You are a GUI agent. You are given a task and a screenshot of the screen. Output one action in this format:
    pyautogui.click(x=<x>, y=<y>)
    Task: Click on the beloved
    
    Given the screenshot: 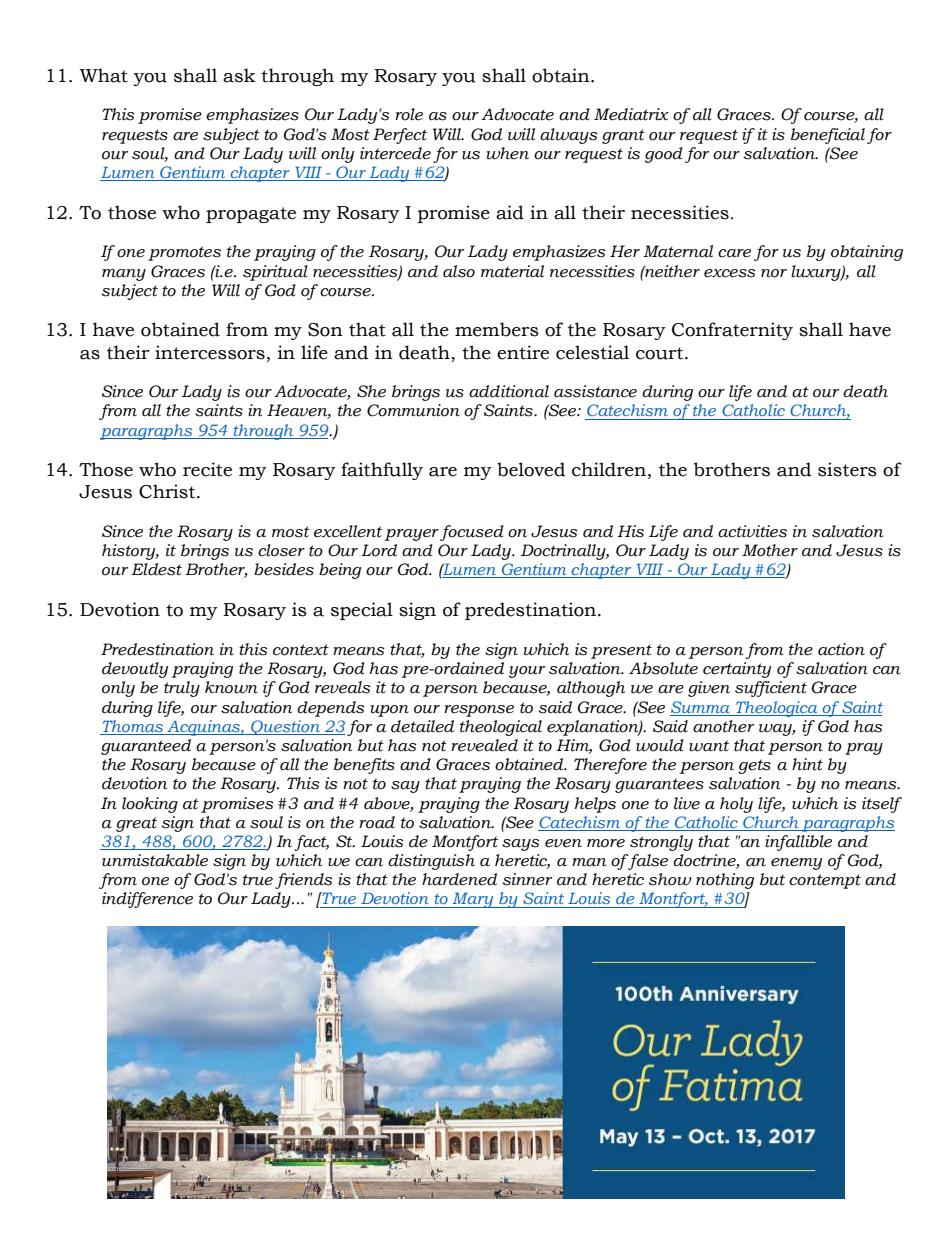 What is the action you would take?
    pyautogui.click(x=531, y=469)
